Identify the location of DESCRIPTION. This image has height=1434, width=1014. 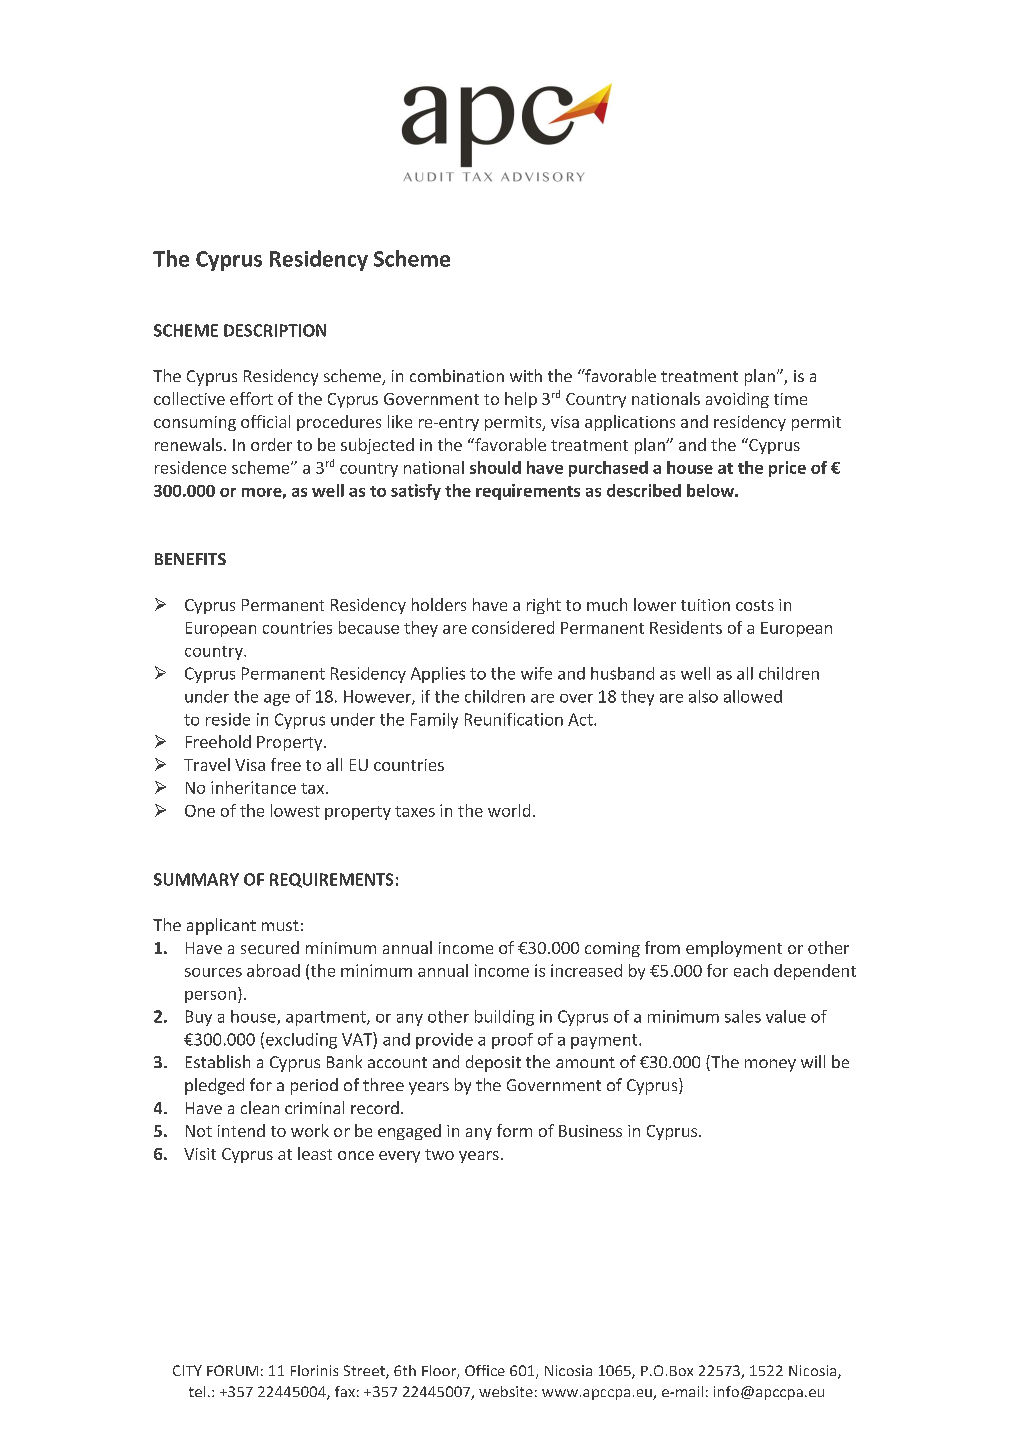
(275, 330).
